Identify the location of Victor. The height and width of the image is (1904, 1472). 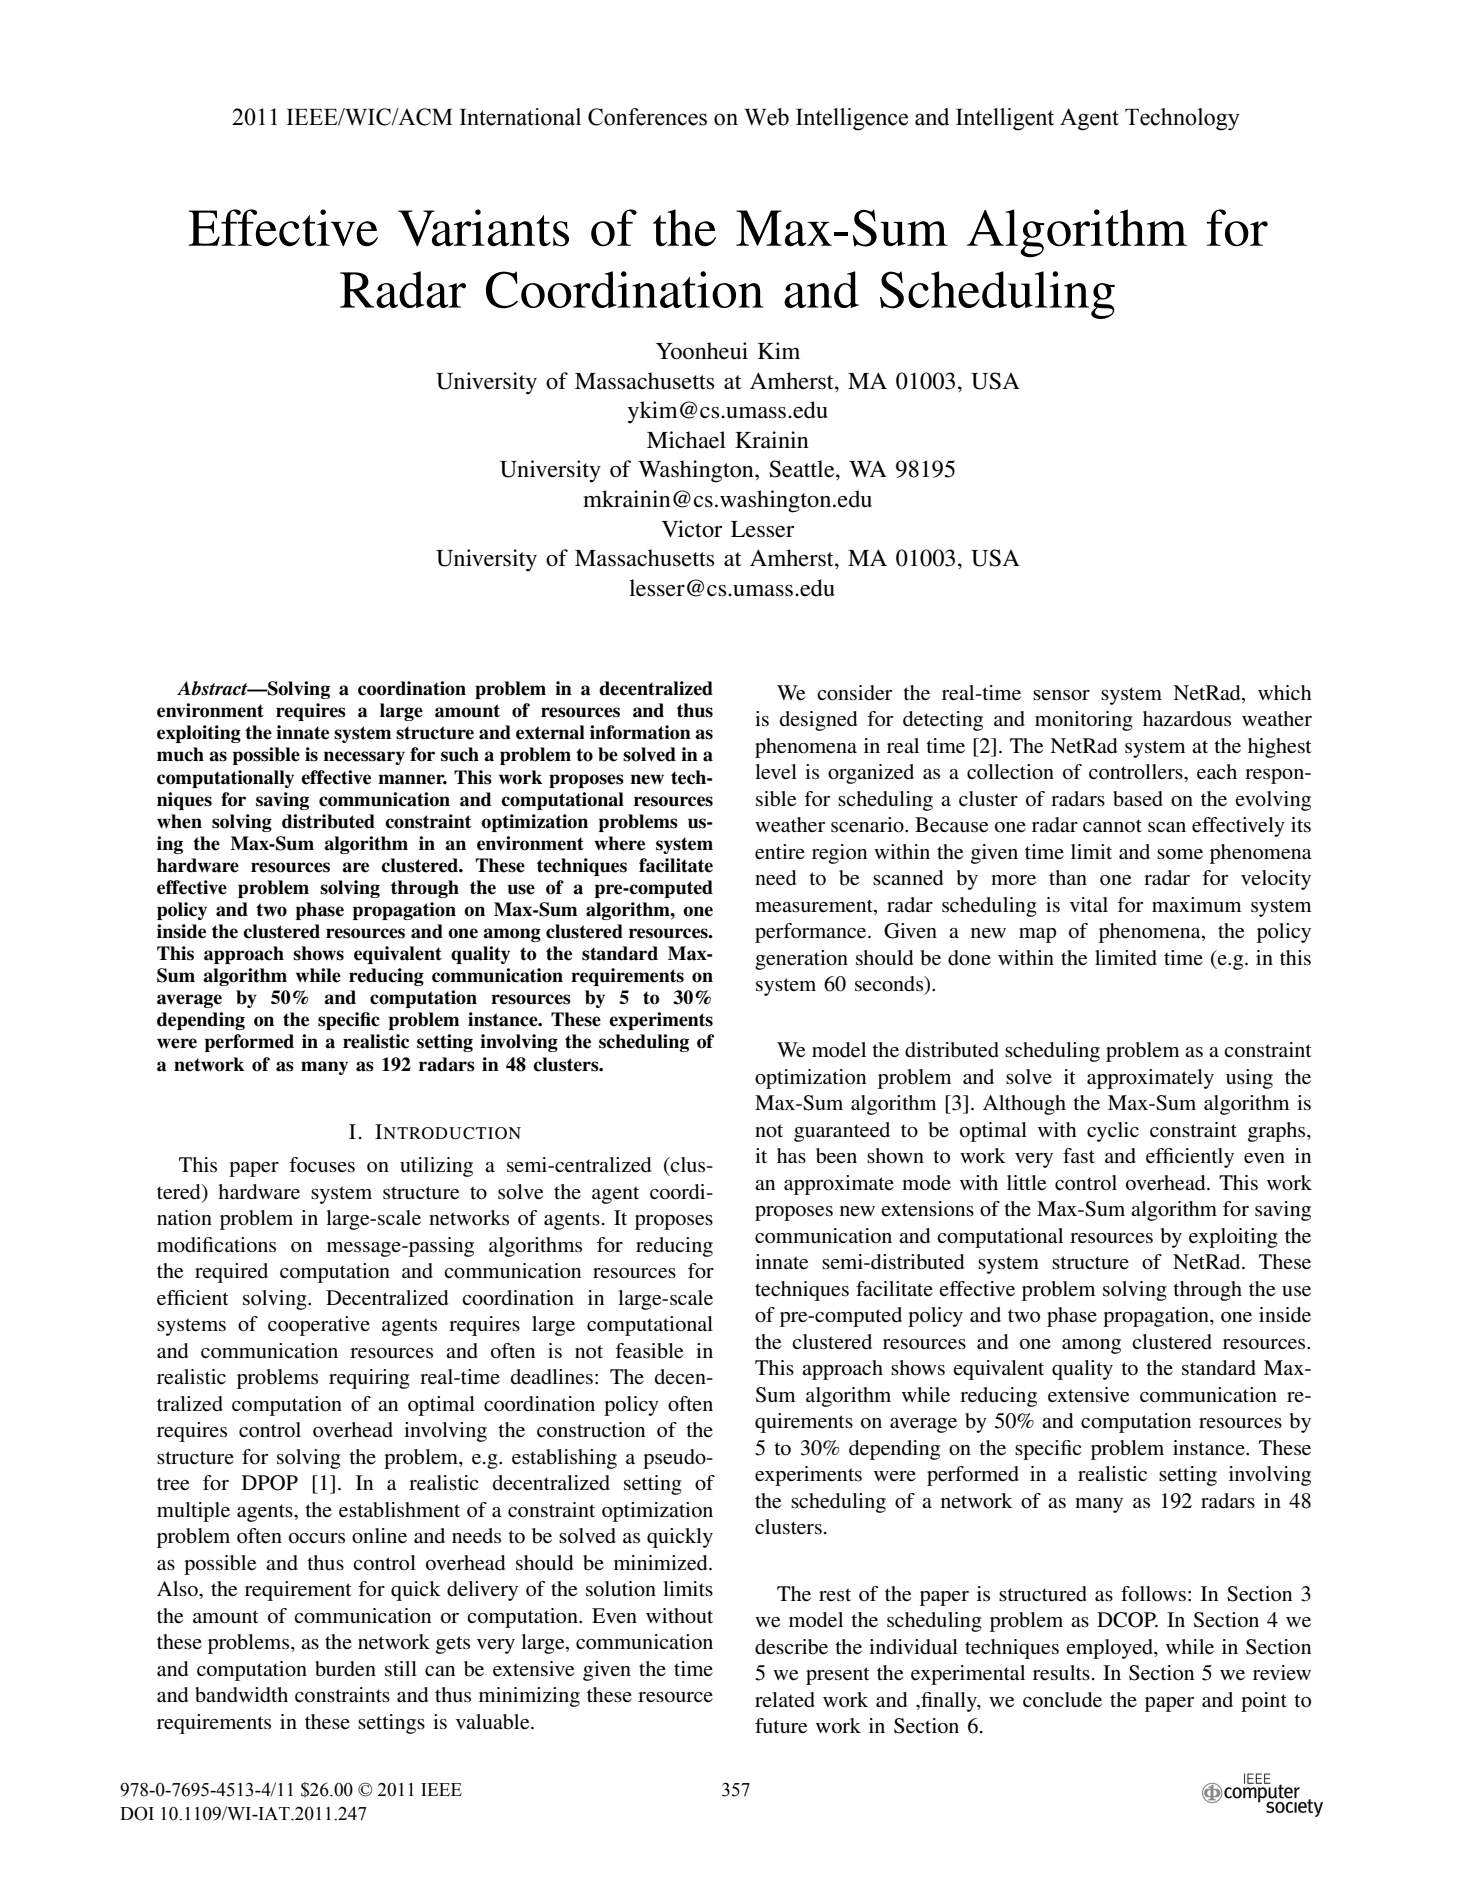
(692, 529).
